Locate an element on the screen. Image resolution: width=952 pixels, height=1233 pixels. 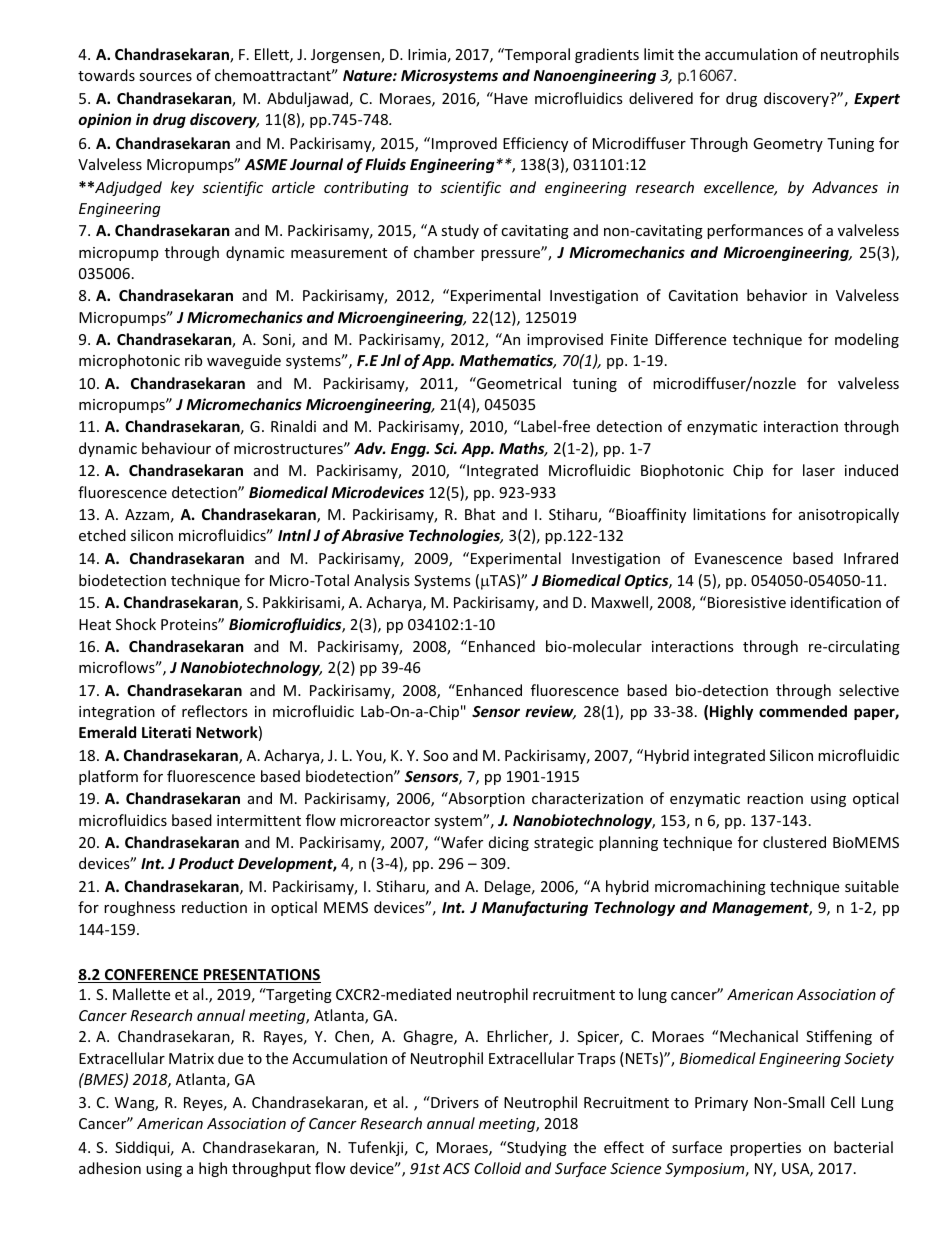
adhesion is located at coordinates (110, 1168).
